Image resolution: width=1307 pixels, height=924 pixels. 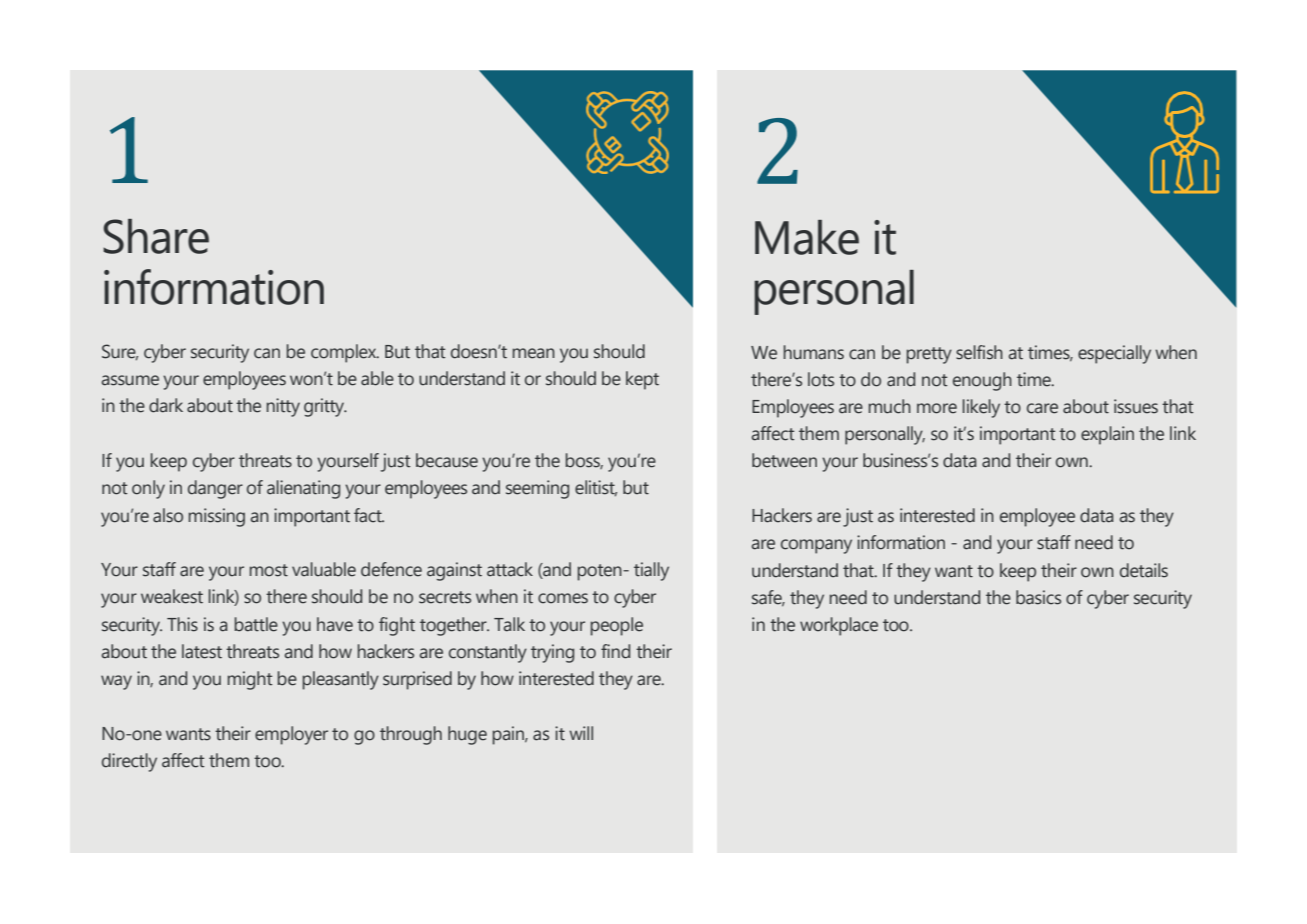 I want to click on employer, so click(x=291, y=735).
